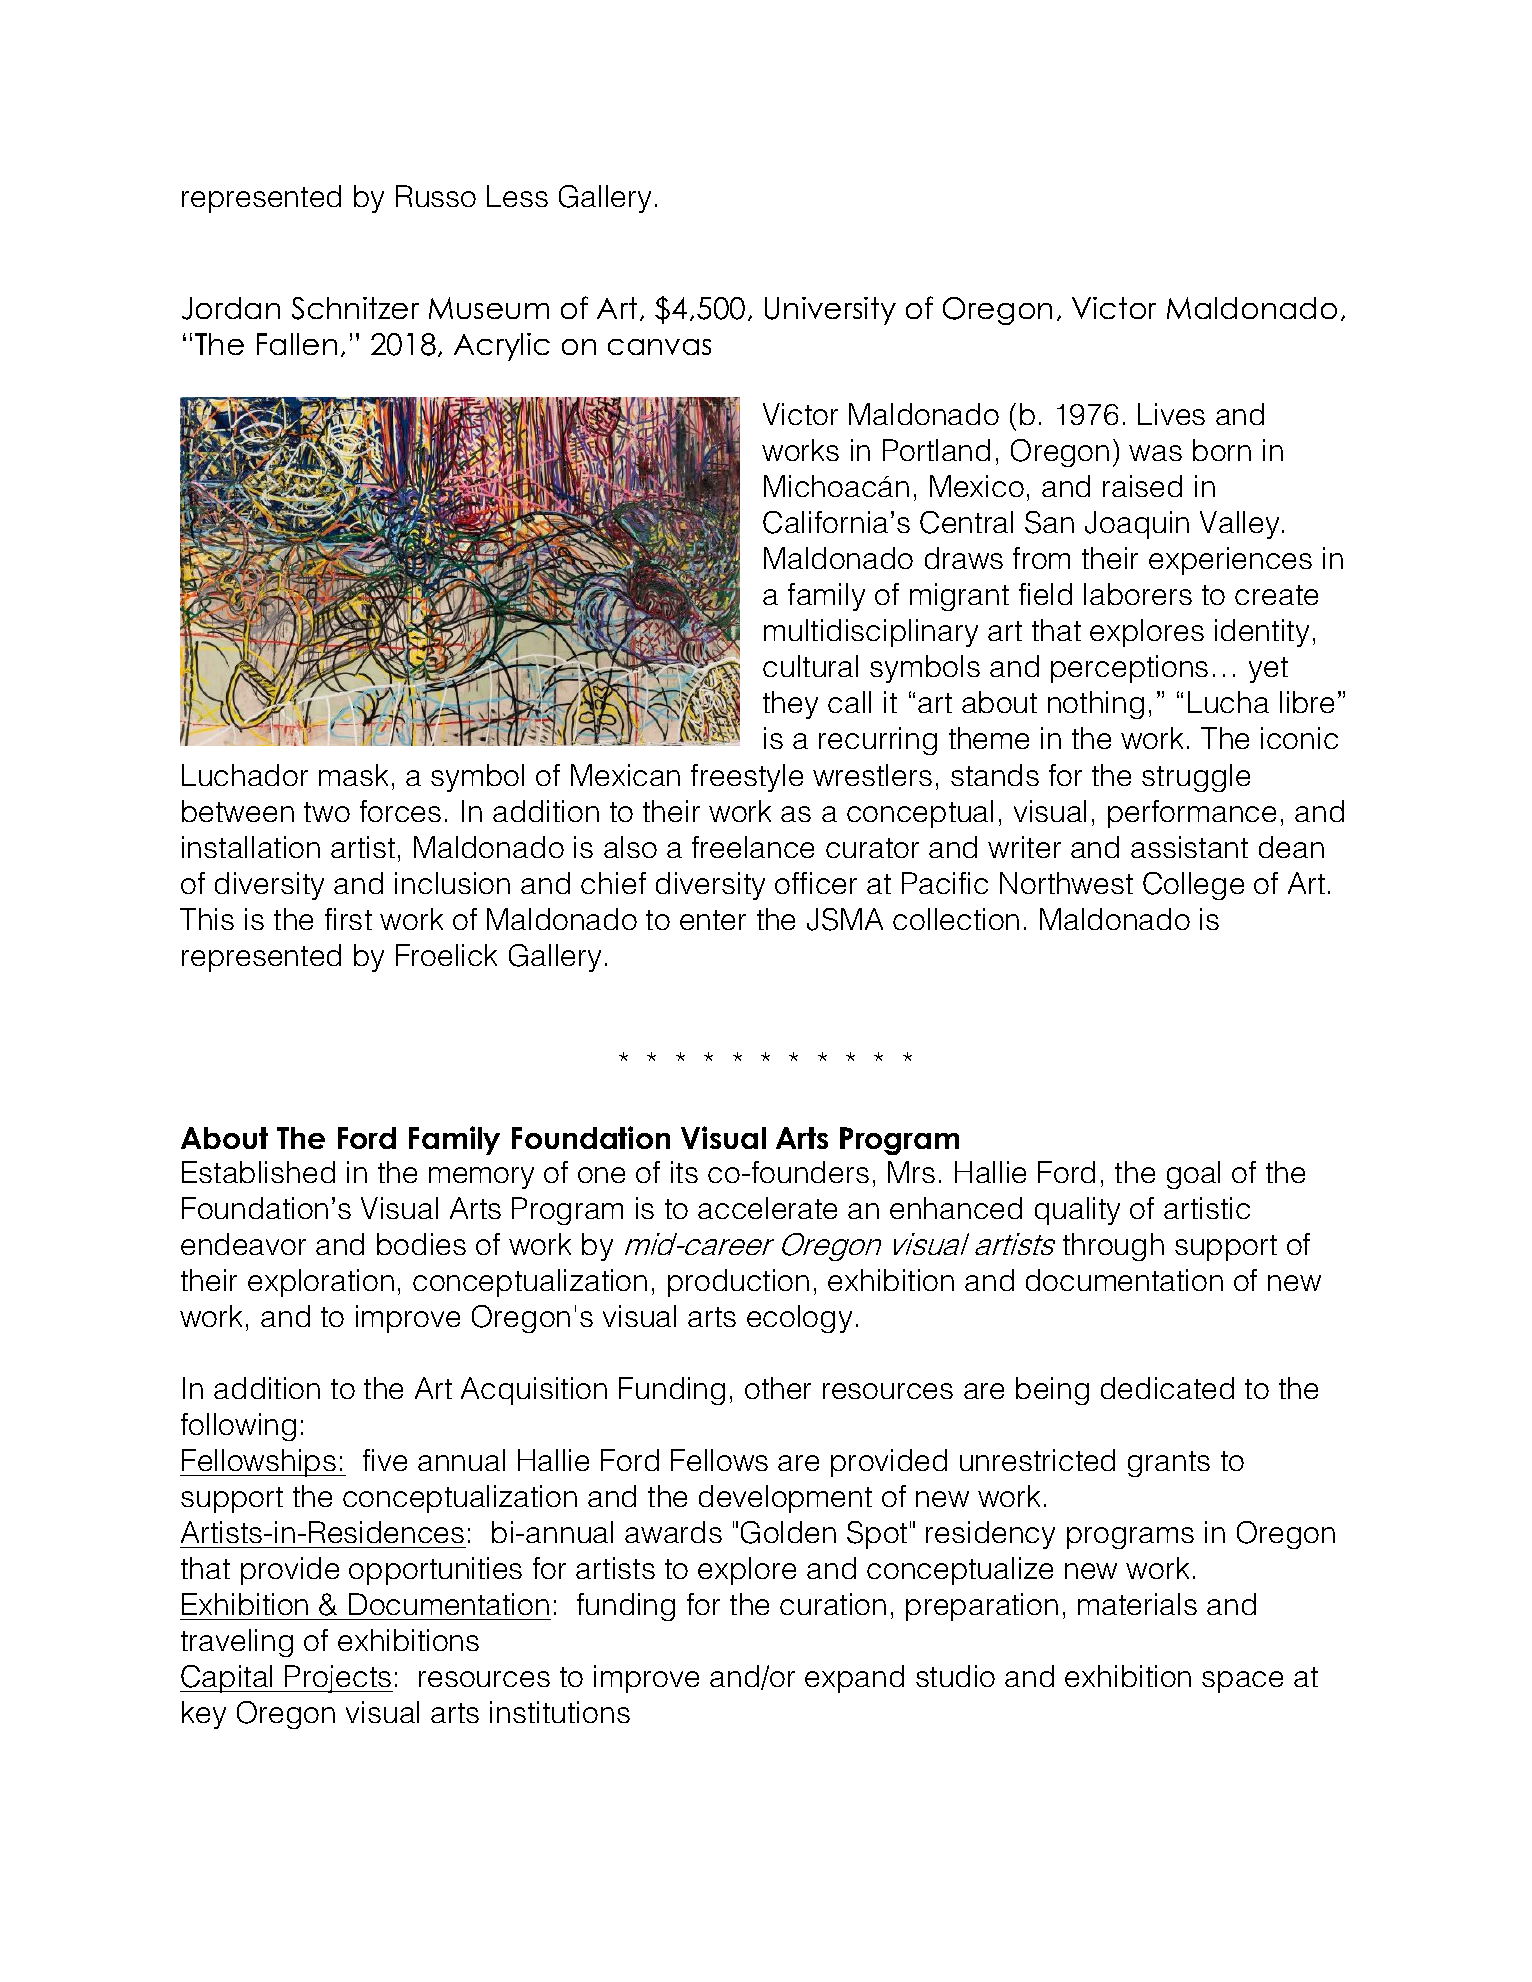  I want to click on Lives, so click(1171, 414).
